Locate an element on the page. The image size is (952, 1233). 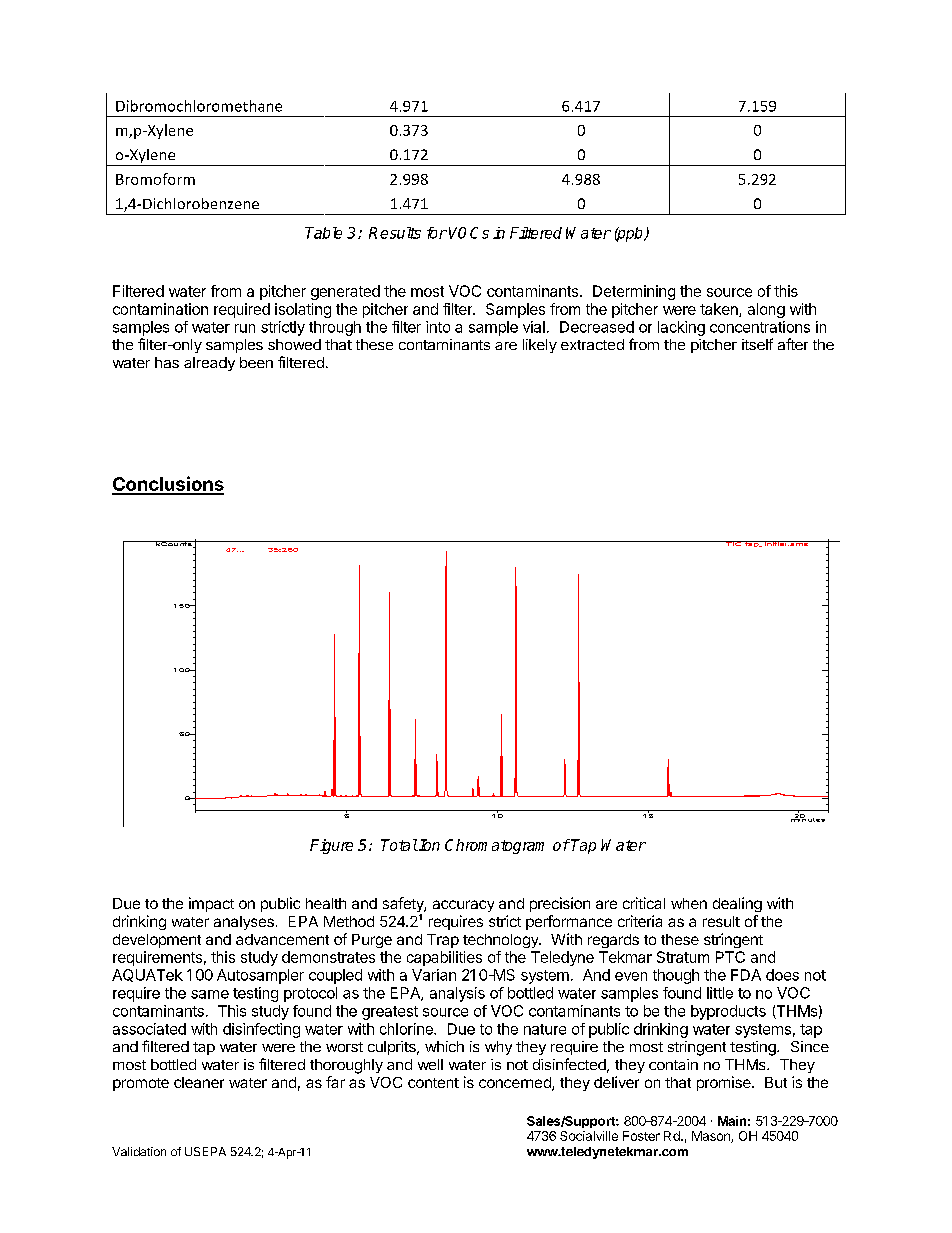
concerned is located at coordinates (516, 1084).
